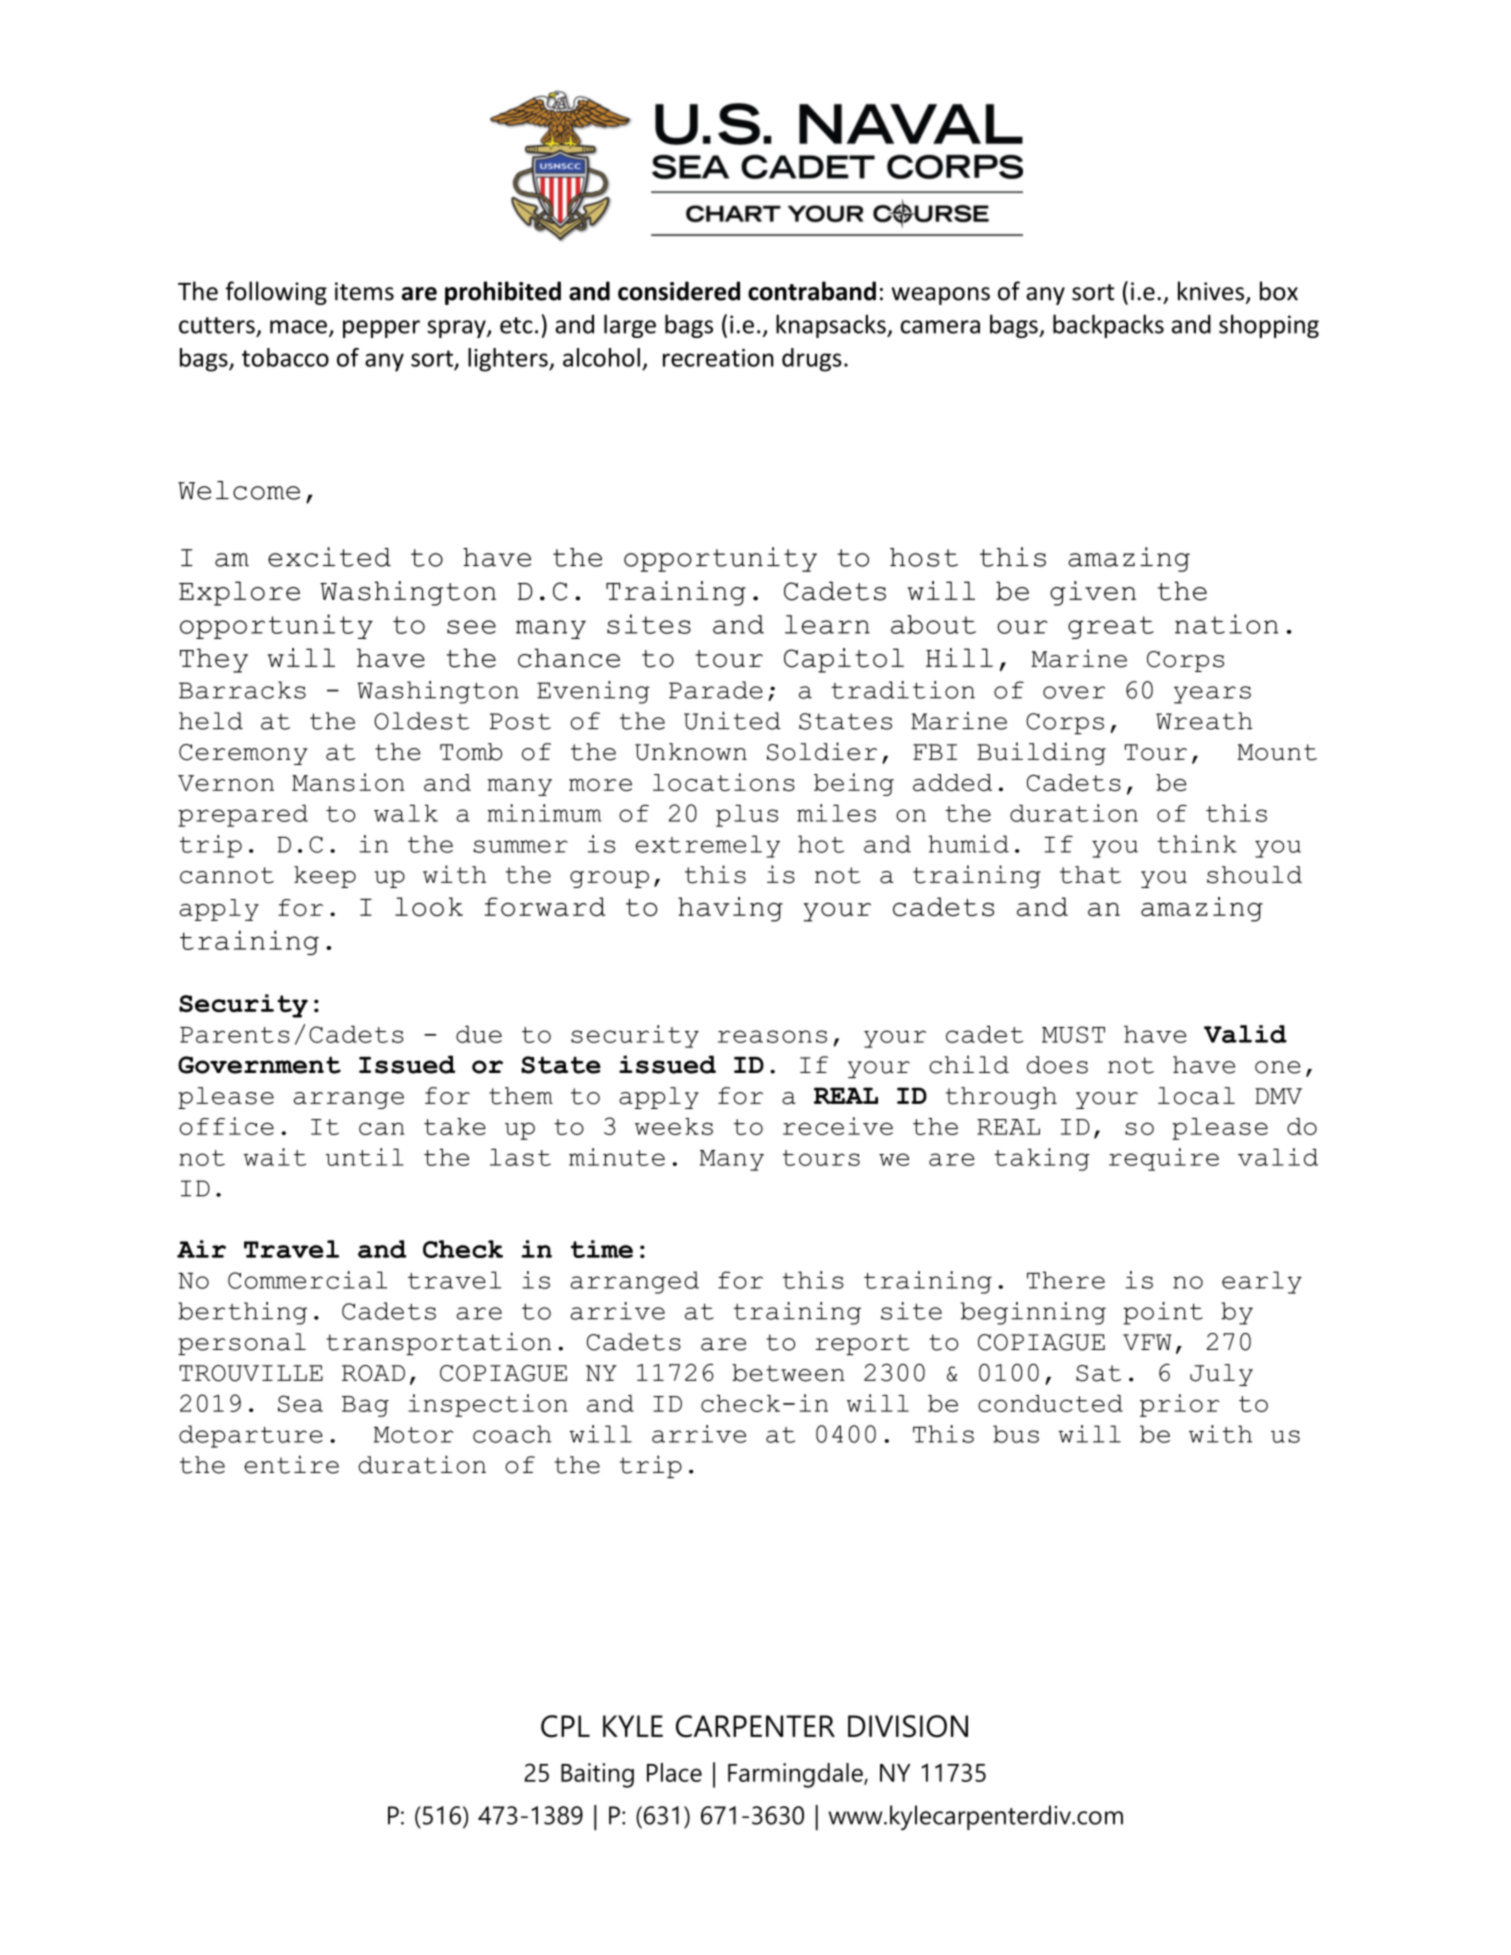  What do you see at coordinates (1108, 326) in the screenshot?
I see `backpacks` at bounding box center [1108, 326].
